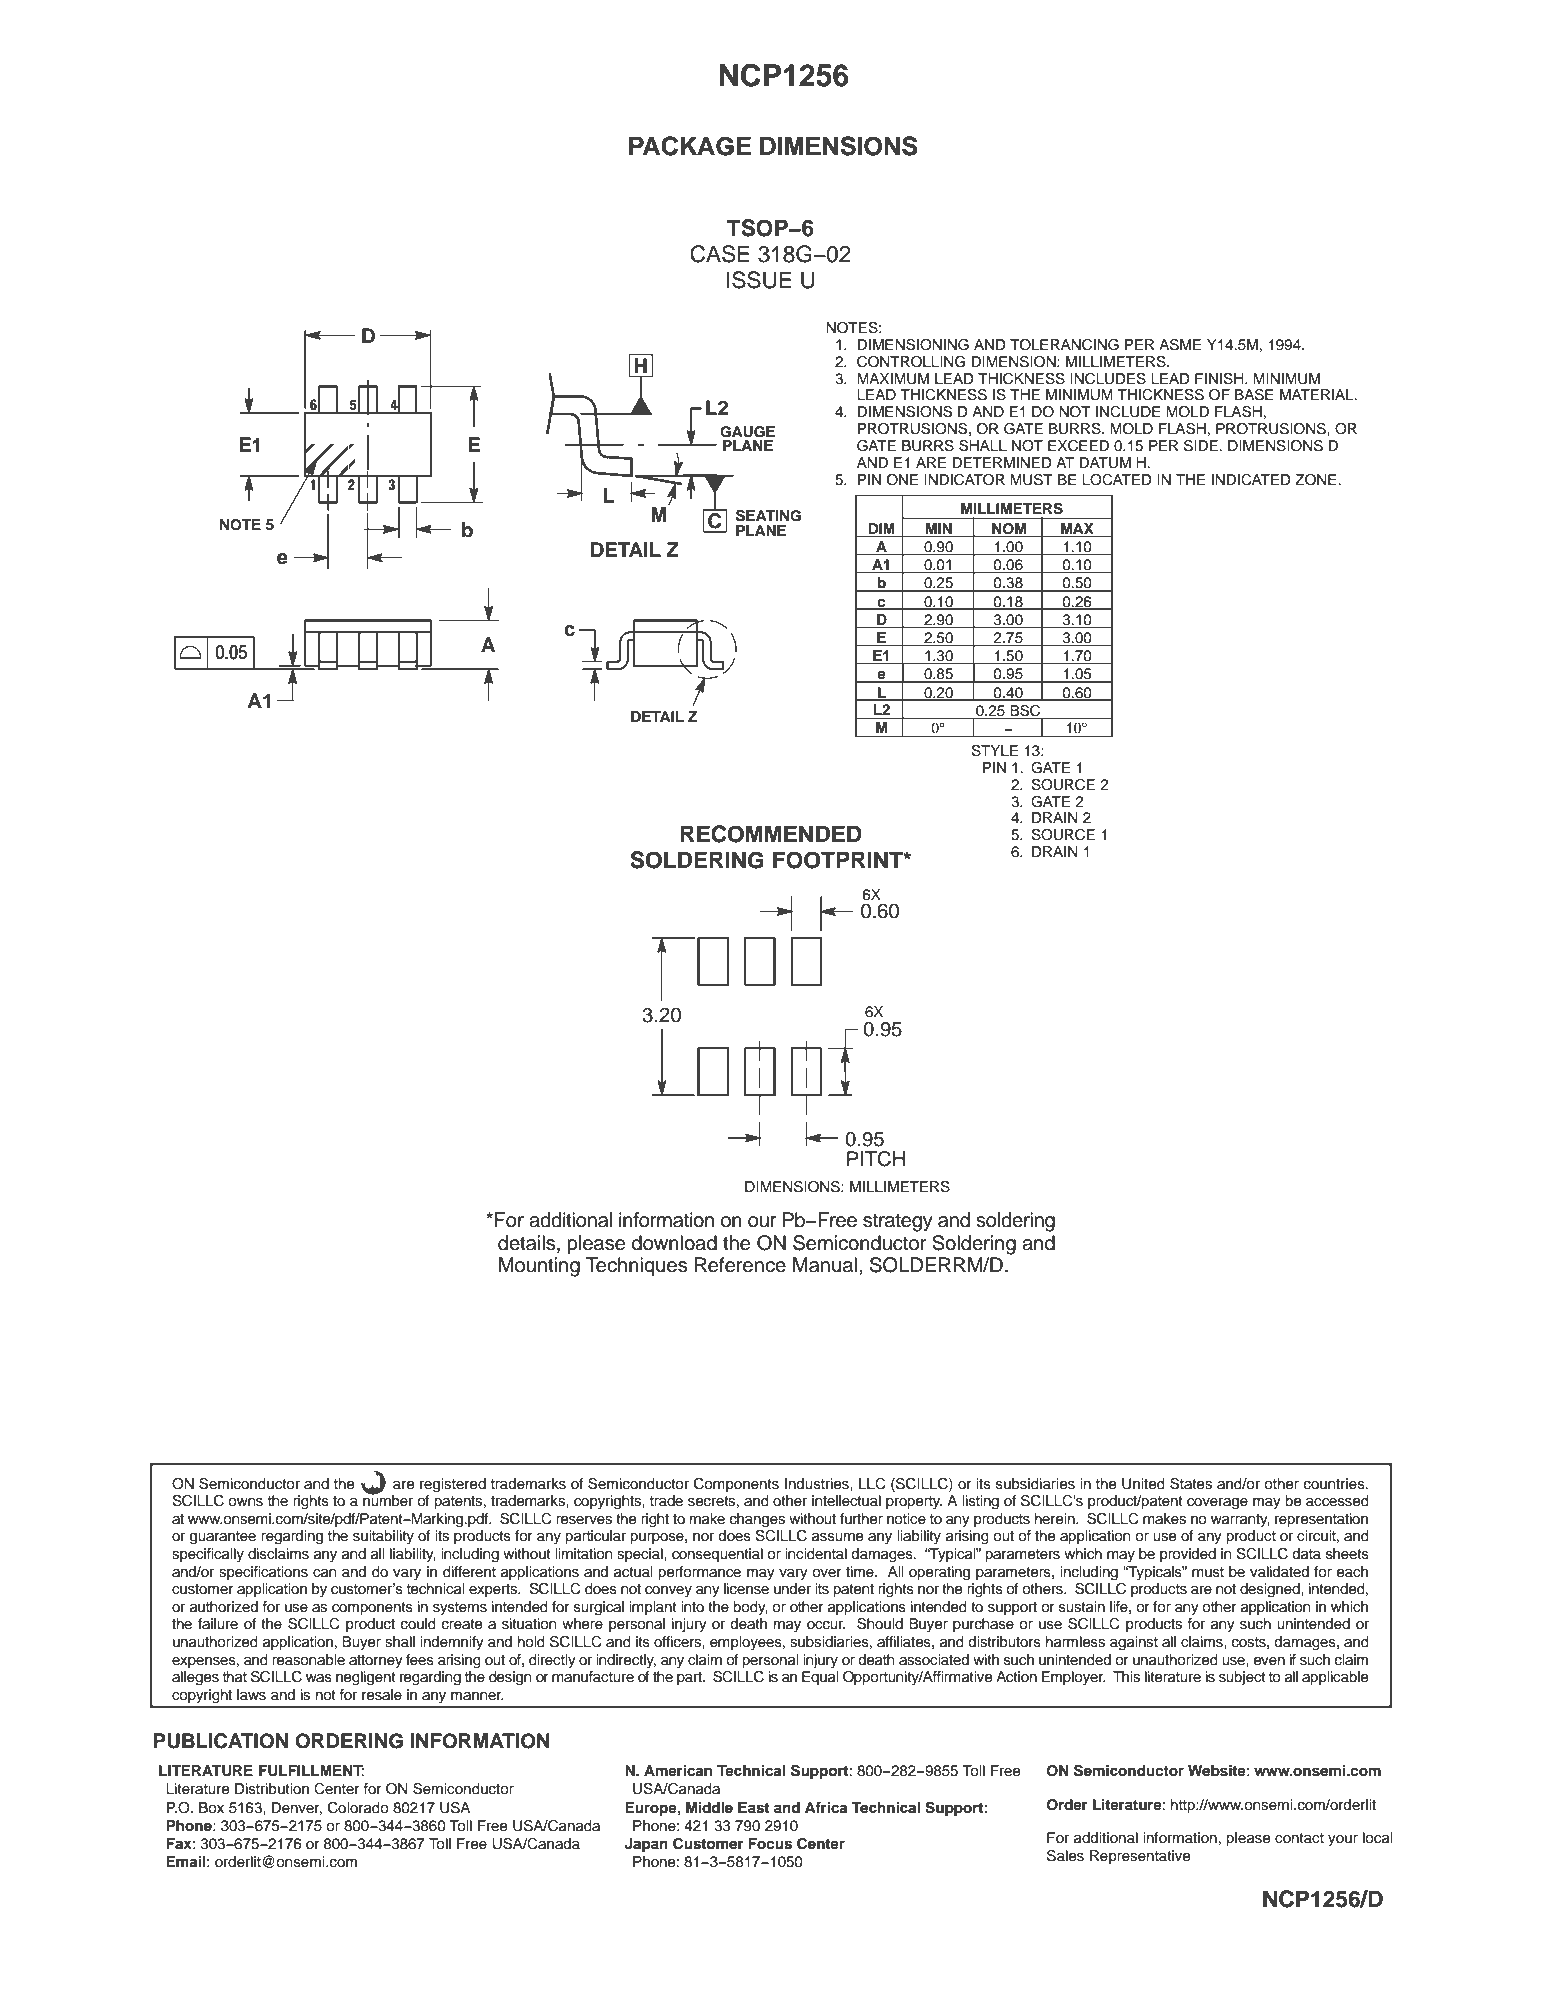 This screenshot has height=2001, width=1546. What do you see at coordinates (720, 254) in the screenshot?
I see `CASE` at bounding box center [720, 254].
